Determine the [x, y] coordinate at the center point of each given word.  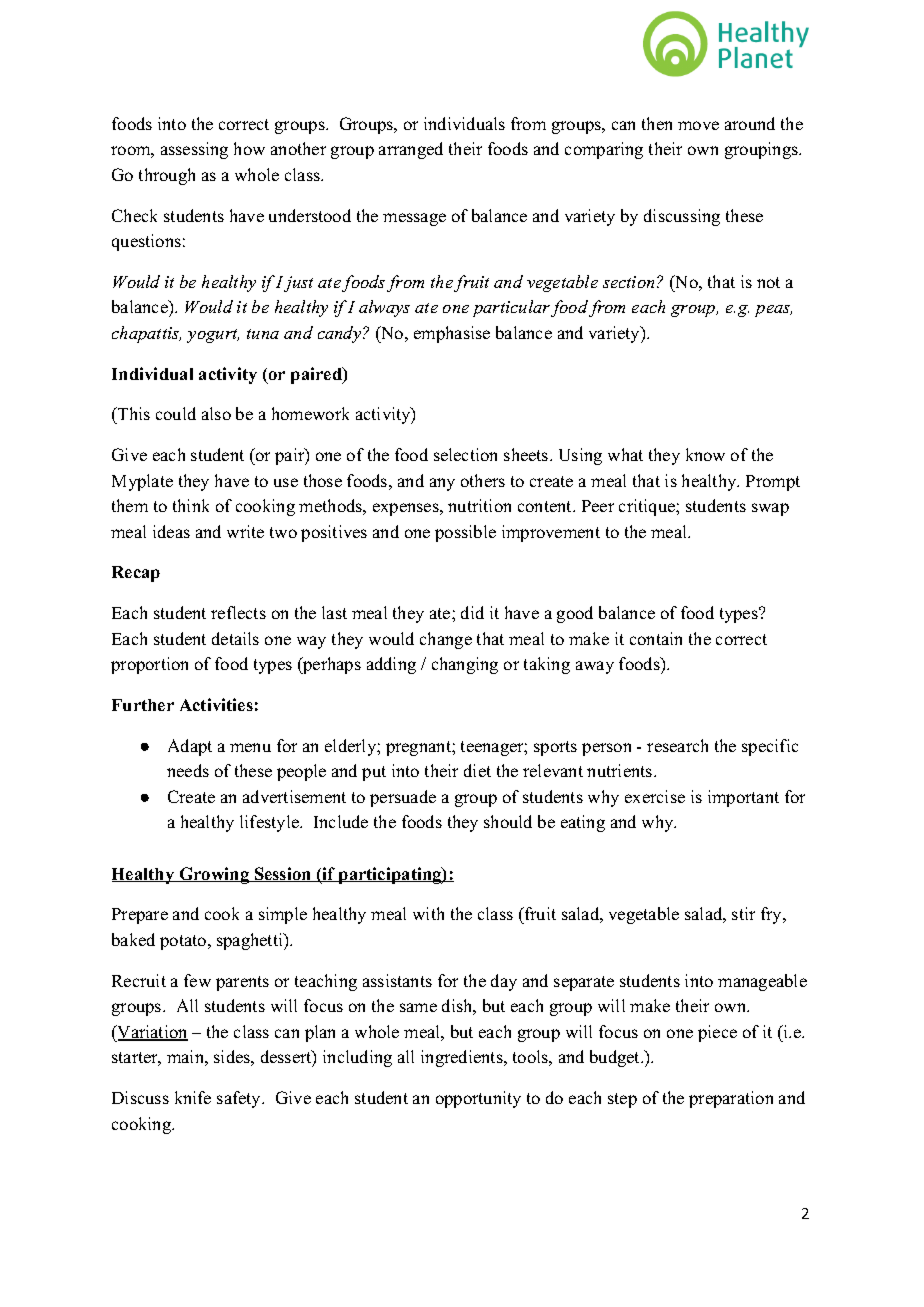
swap [770, 509]
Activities [216, 704]
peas [773, 311]
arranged [411, 150]
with [428, 913]
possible [465, 533]
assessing [194, 150]
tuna [263, 334]
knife [193, 1097]
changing [465, 665]
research [677, 745]
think [191, 505]
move [698, 125]
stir [743, 913]
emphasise [452, 334]
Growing [214, 875]
